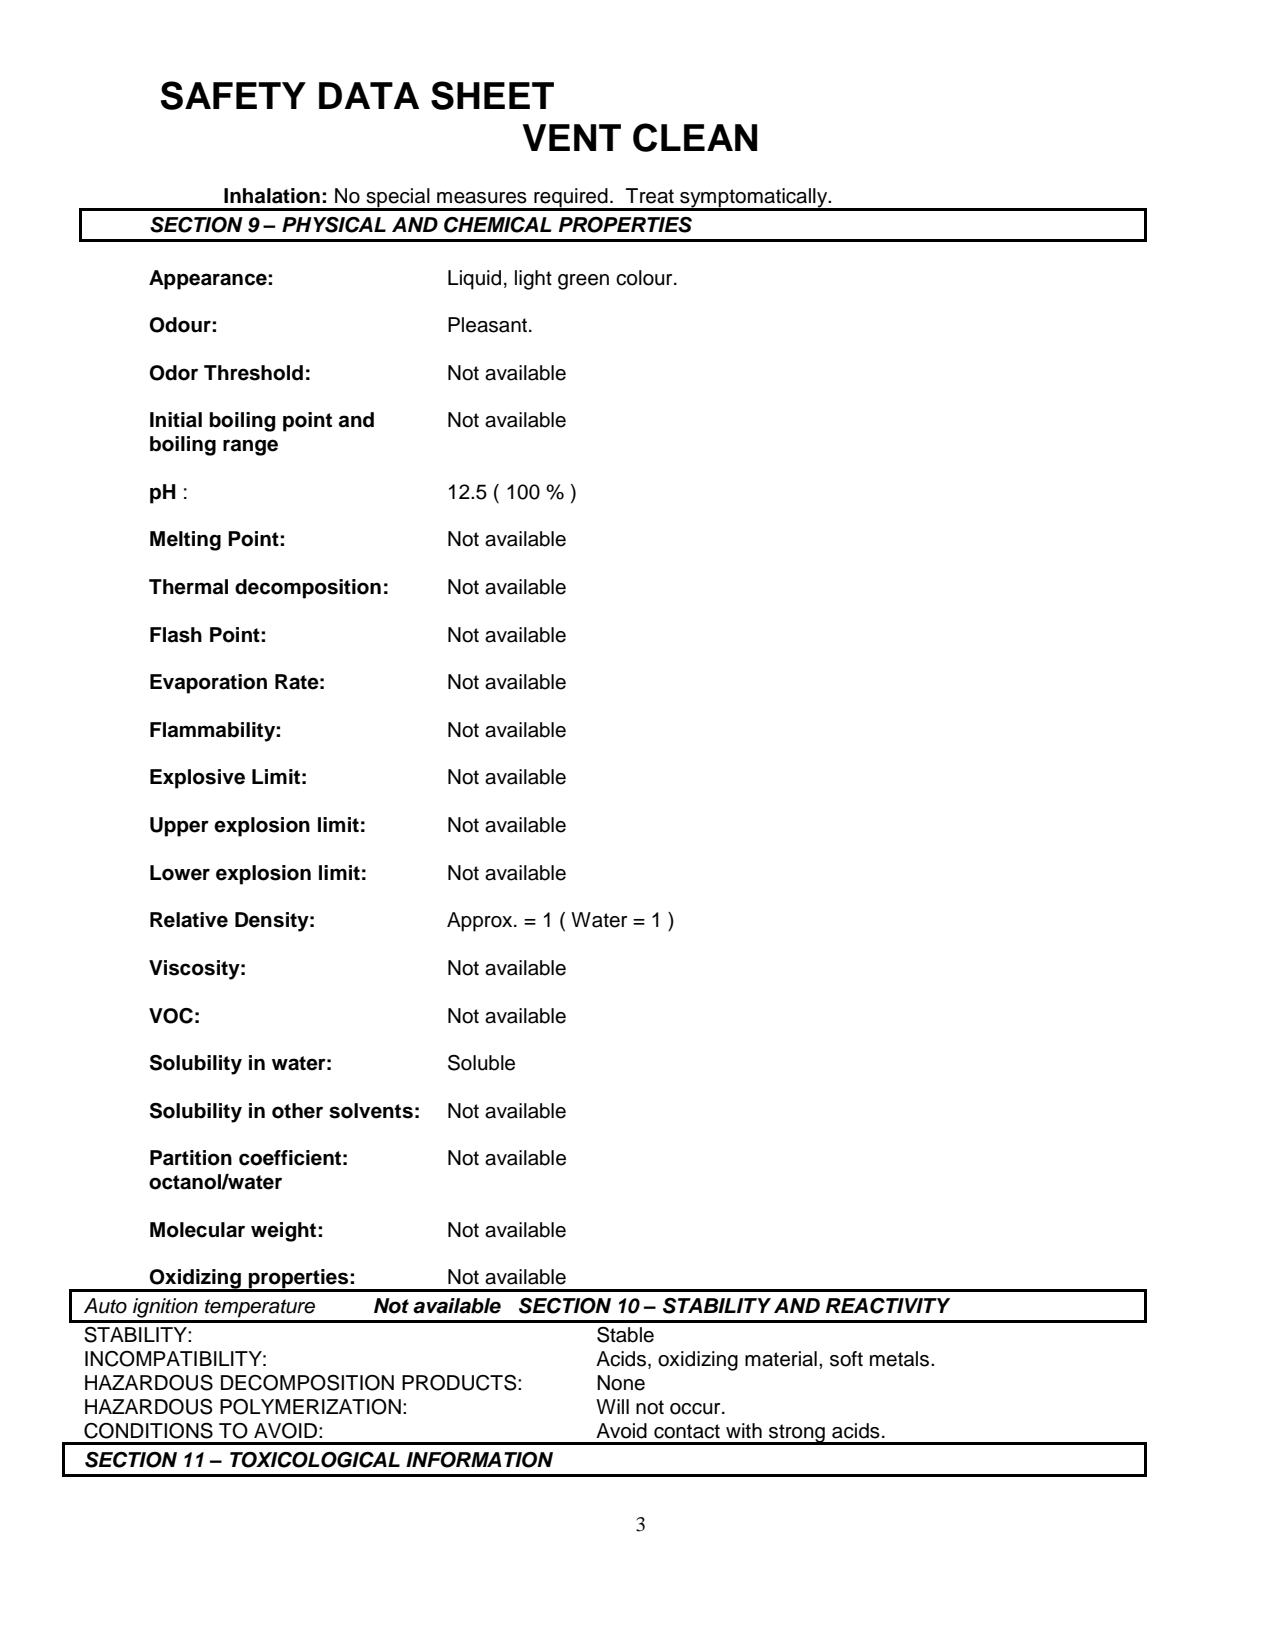  What do you see at coordinates (188, 587) in the screenshot?
I see `Thermal` at bounding box center [188, 587].
